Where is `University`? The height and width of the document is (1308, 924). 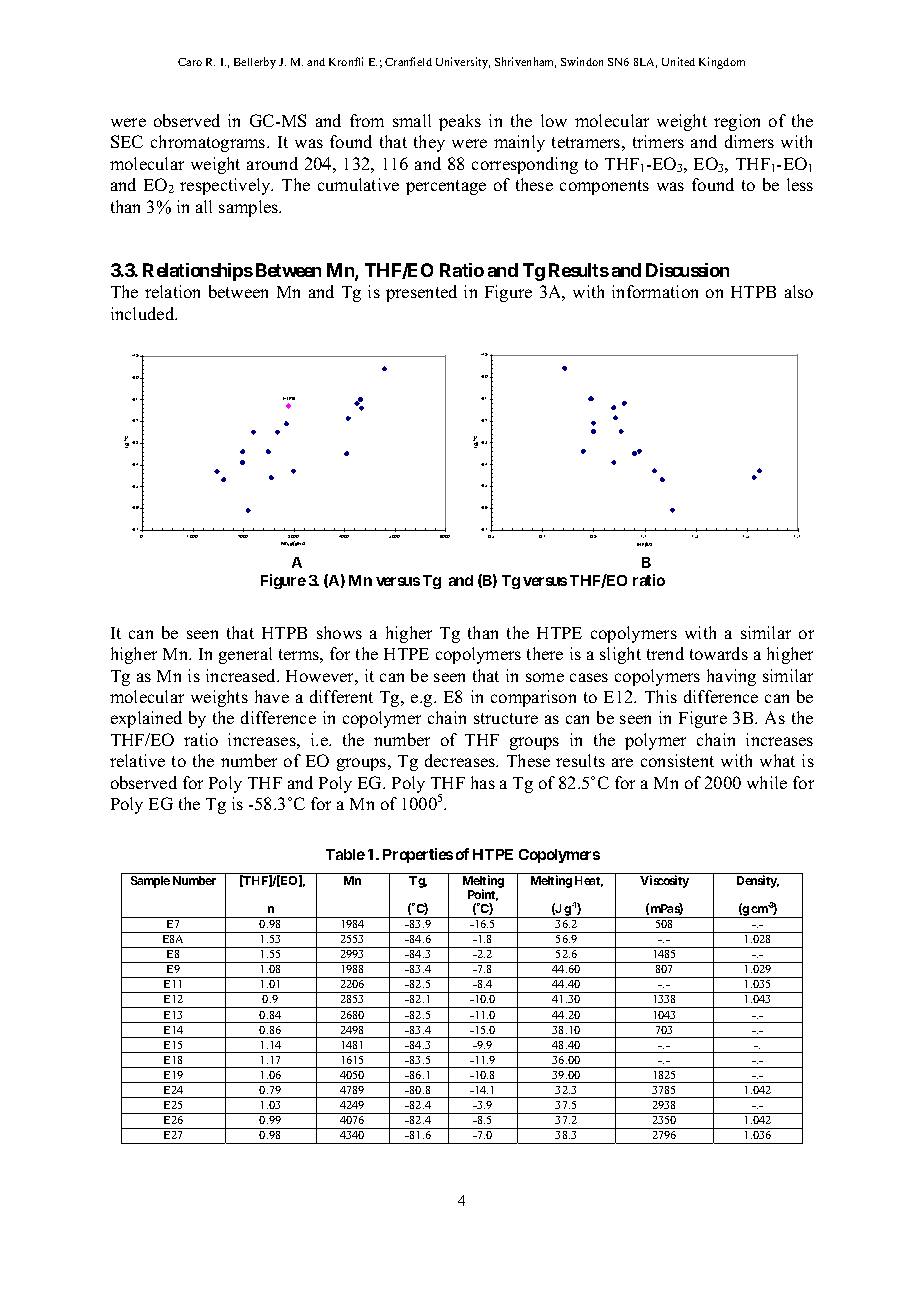 University is located at coordinates (463, 63).
